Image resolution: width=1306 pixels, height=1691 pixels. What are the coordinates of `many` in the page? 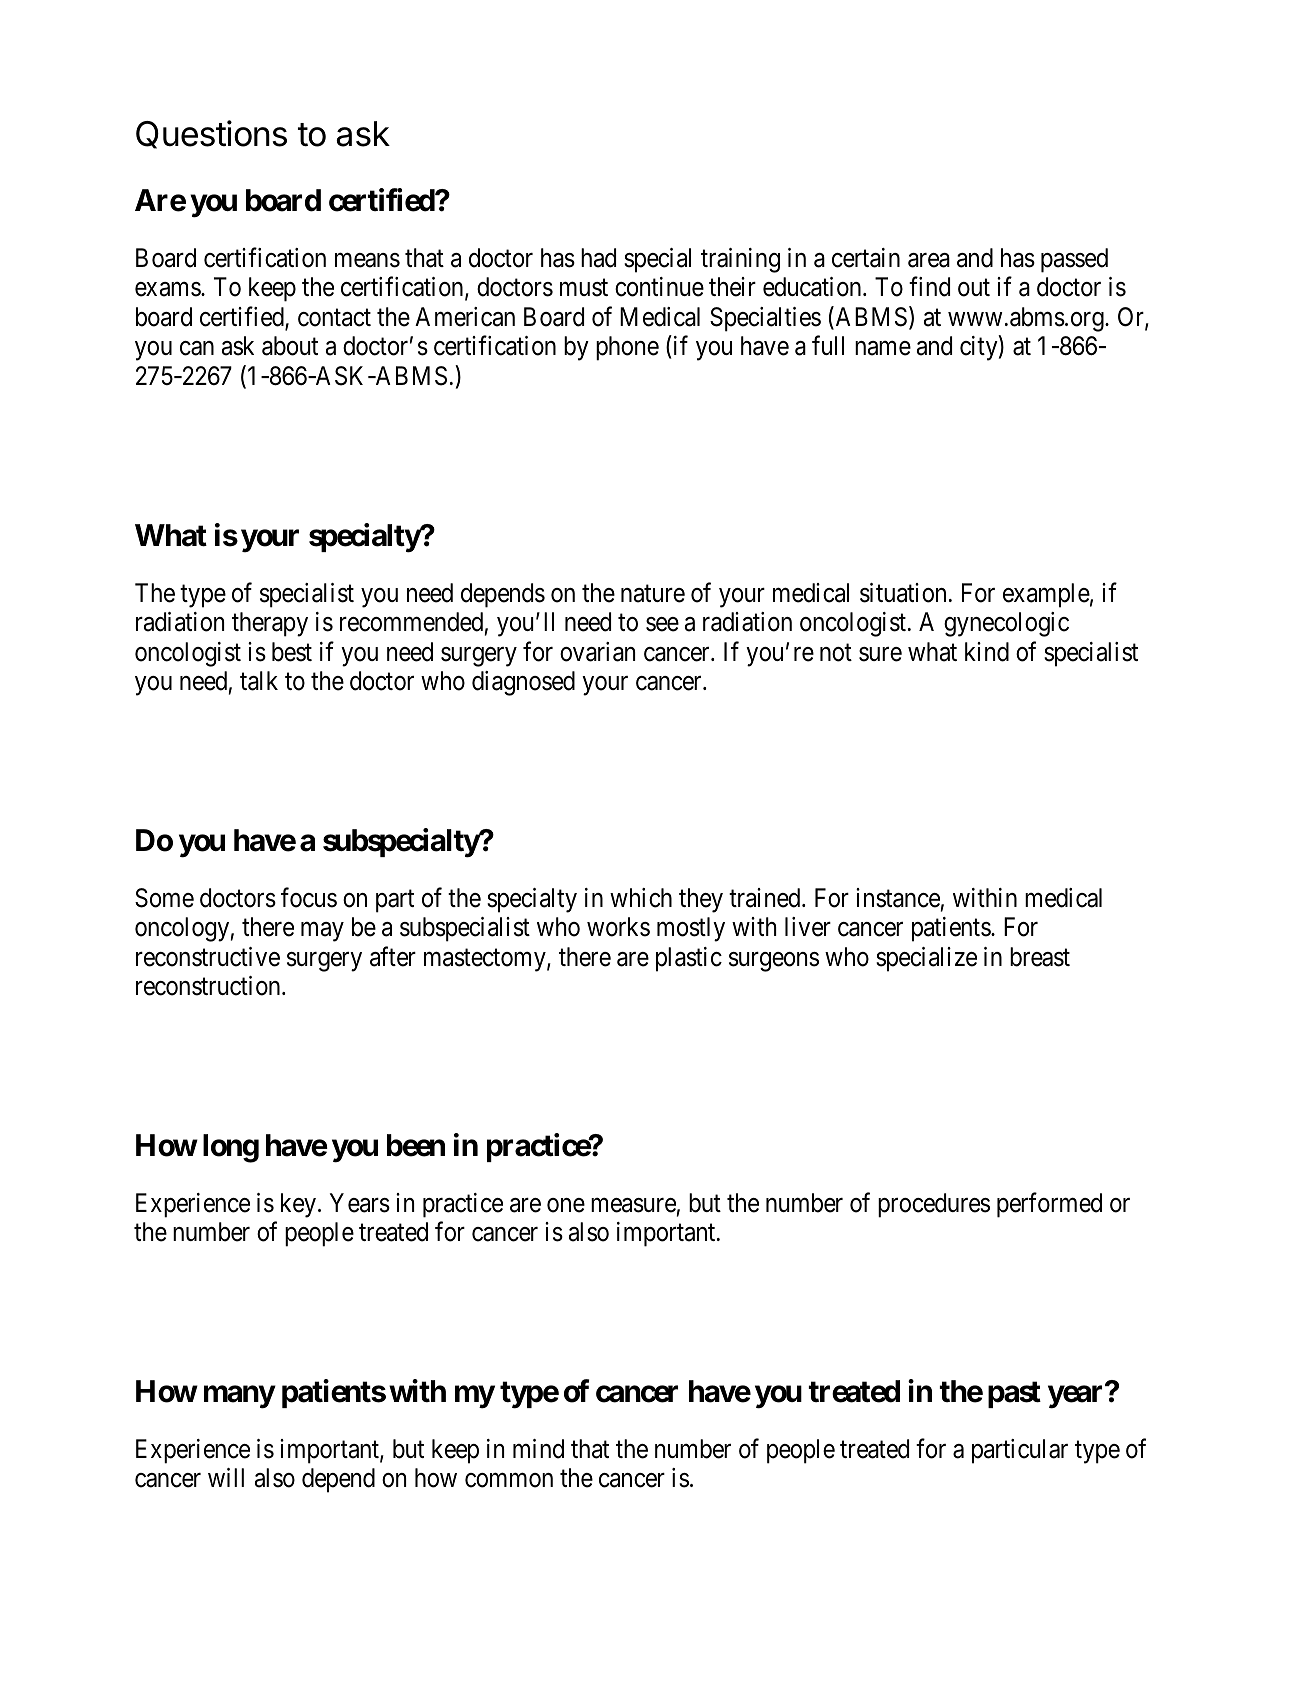 It's located at (239, 1397).
